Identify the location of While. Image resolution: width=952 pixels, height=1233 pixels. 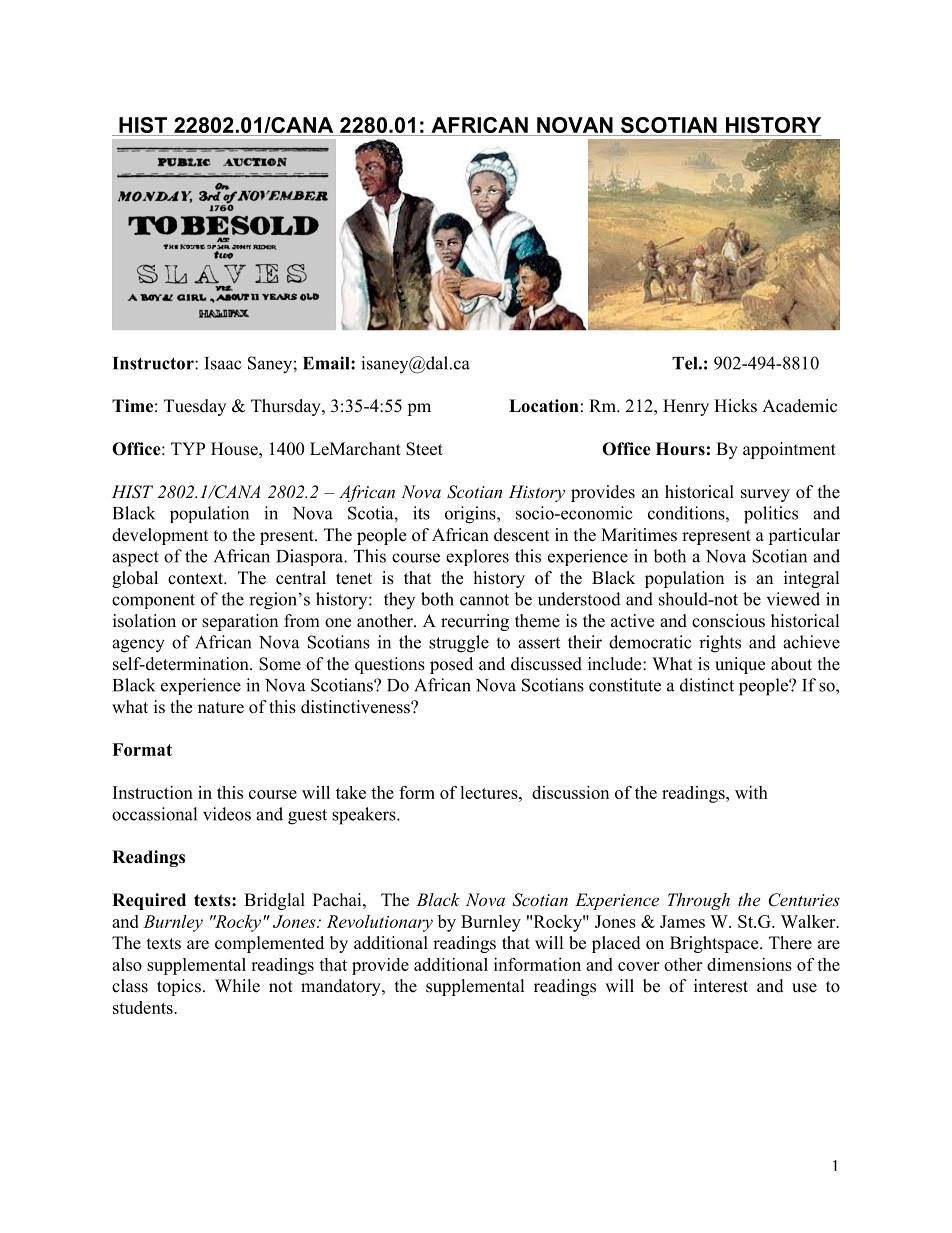
(237, 986).
